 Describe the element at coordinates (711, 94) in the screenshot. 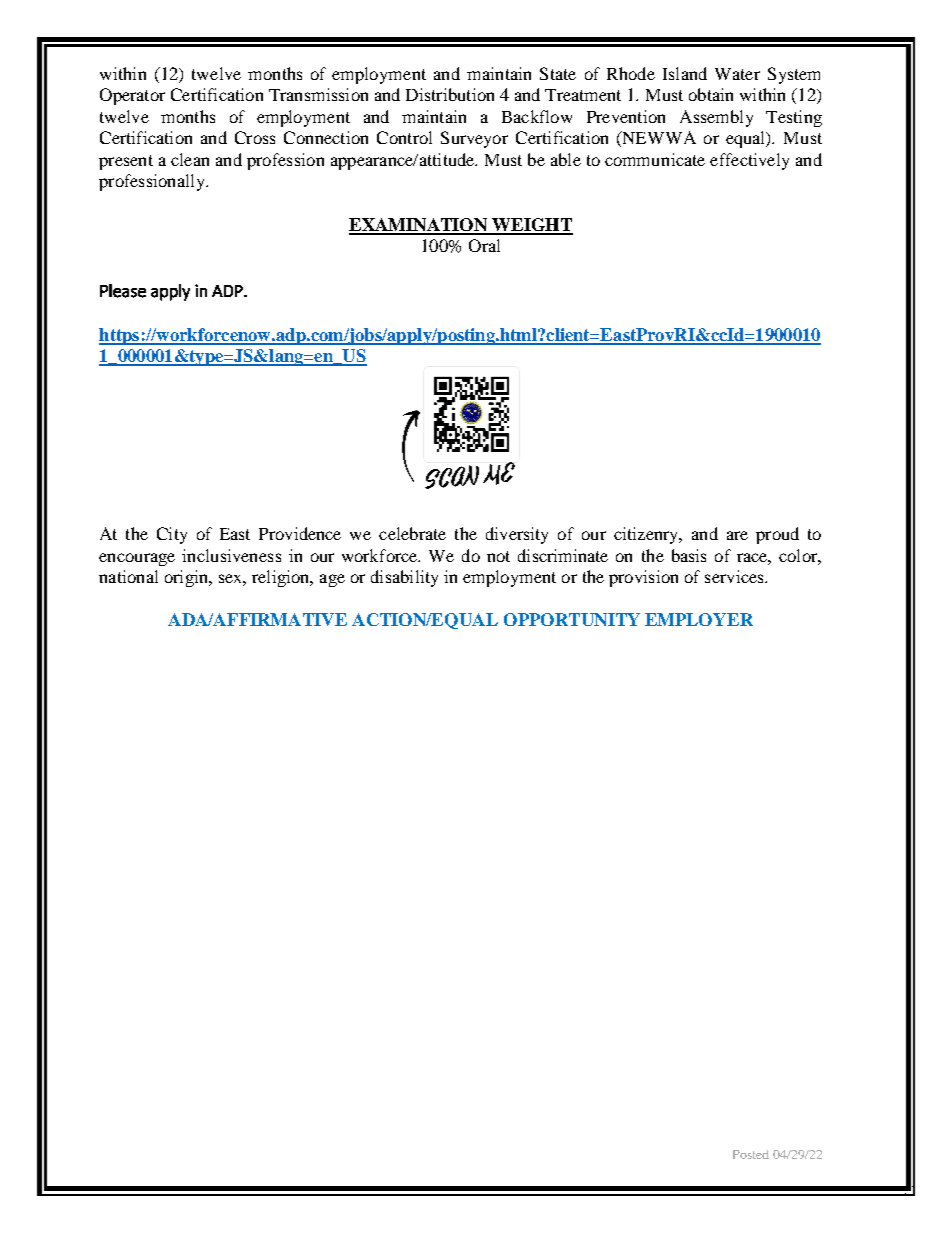

I see `obtain` at that location.
